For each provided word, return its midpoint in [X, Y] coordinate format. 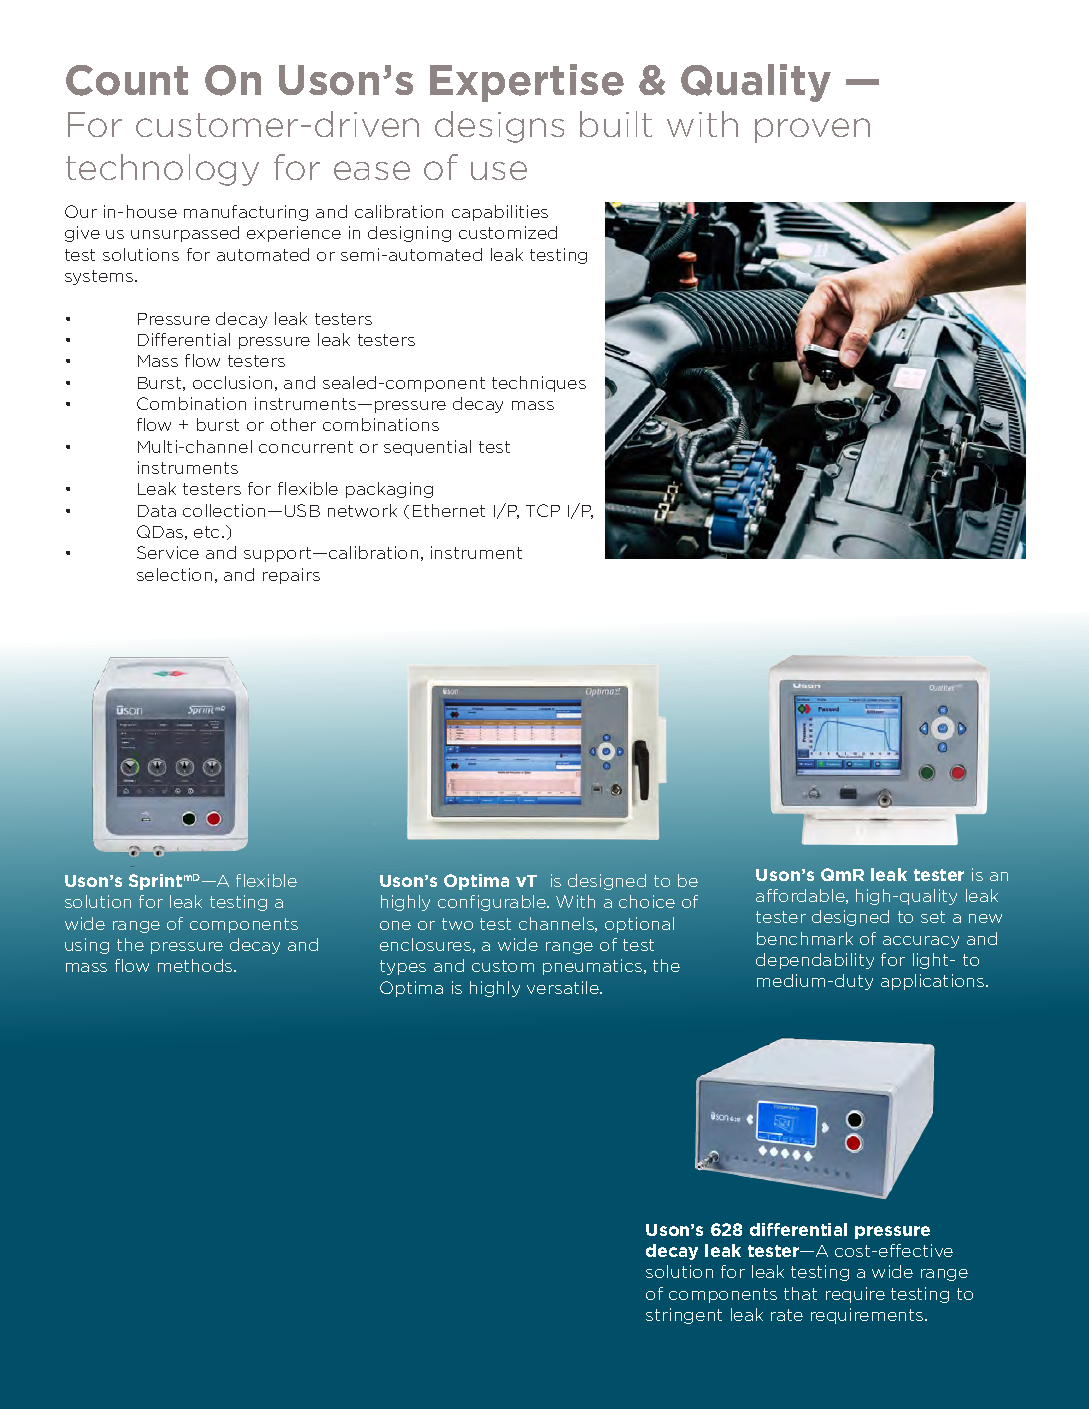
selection [174, 574]
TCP [543, 510]
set [933, 917]
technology [162, 170]
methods [196, 965]
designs [499, 127]
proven [812, 130]
